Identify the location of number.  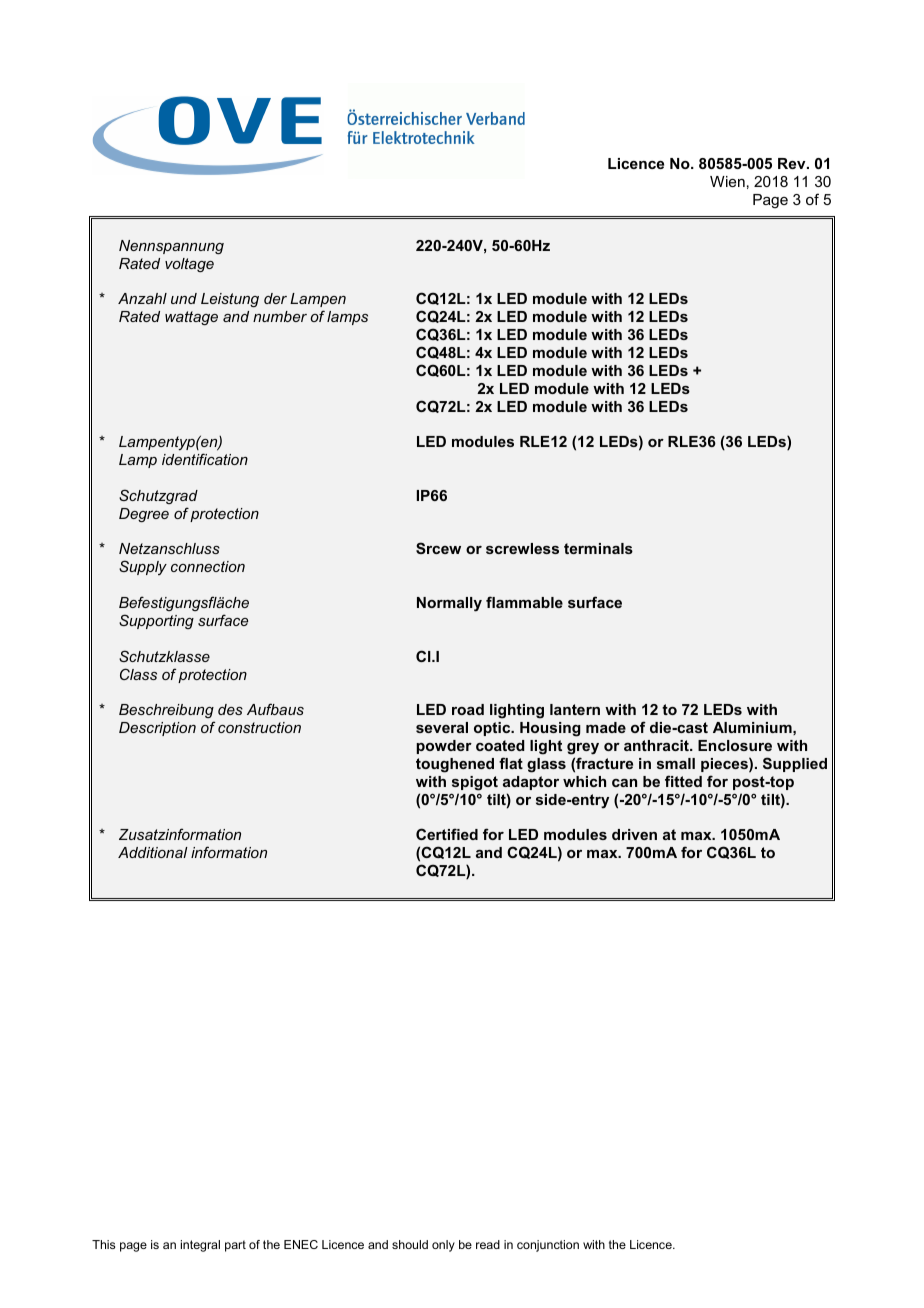
(280, 316).
